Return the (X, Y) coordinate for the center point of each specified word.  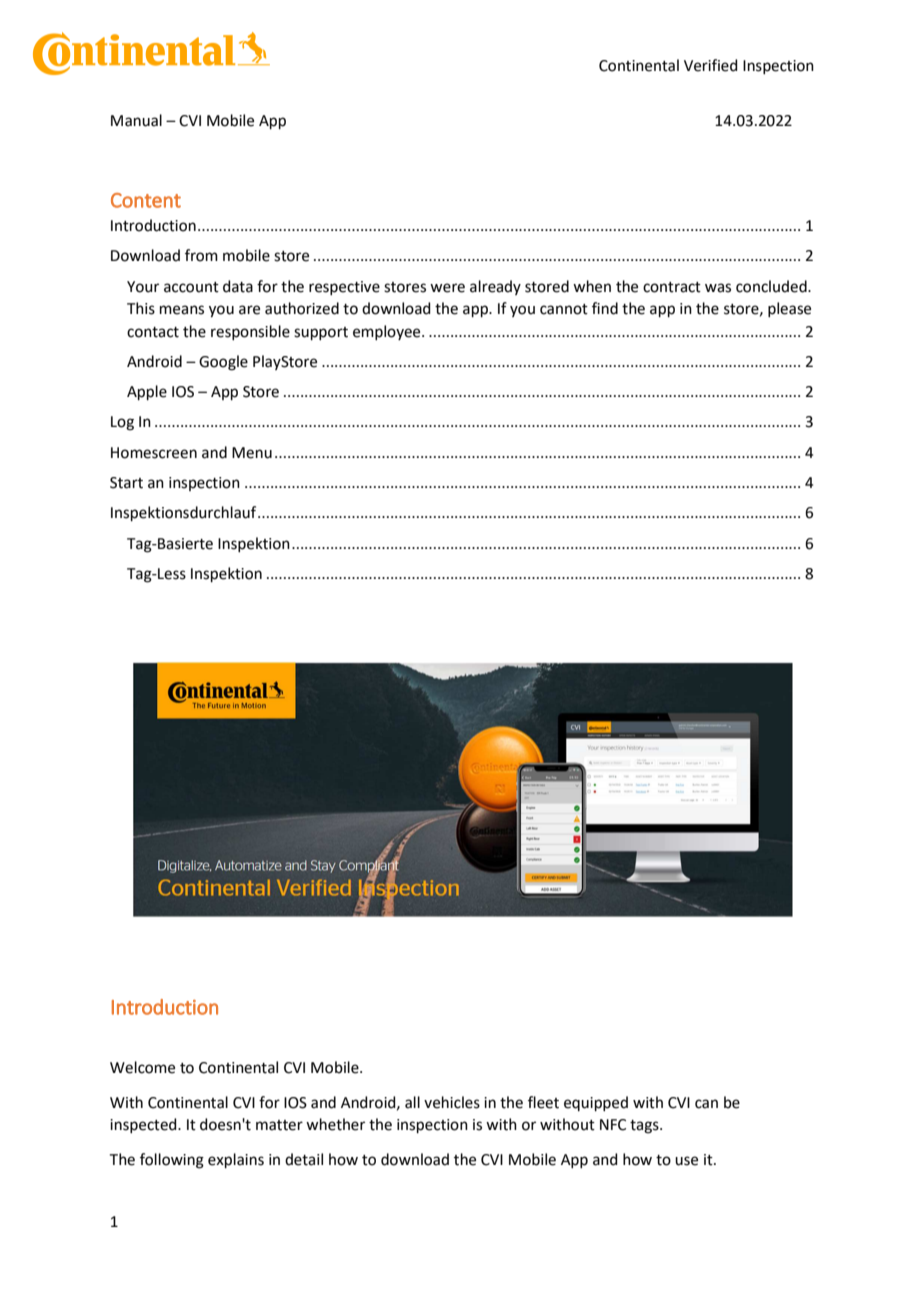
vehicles (452, 1102)
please (789, 309)
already (495, 287)
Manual (136, 120)
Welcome (142, 1067)
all (412, 1102)
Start (126, 483)
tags (645, 1127)
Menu (252, 453)
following (172, 1161)
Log (122, 423)
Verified (711, 65)
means (182, 310)
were (447, 288)
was (718, 288)
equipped (596, 1103)
